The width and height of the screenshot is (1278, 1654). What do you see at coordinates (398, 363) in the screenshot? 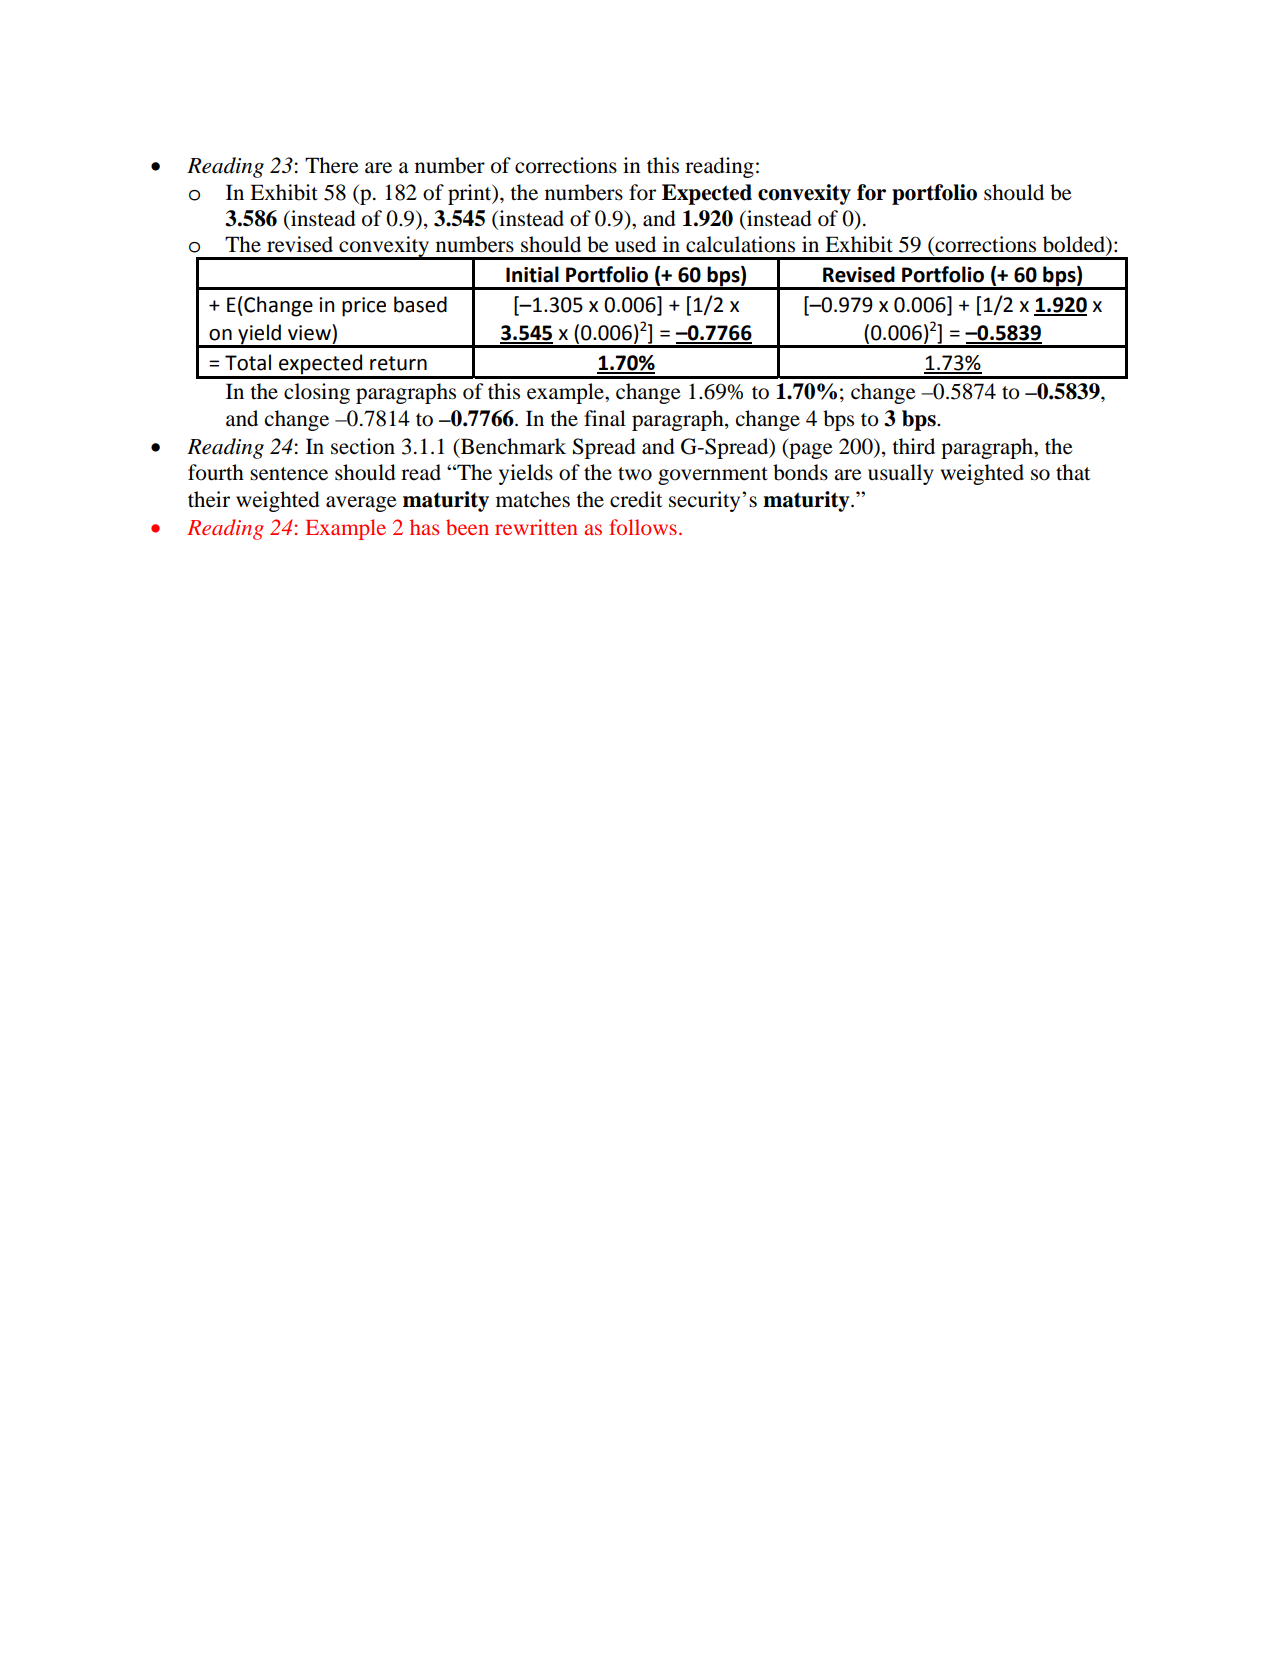
I see `return` at bounding box center [398, 363].
